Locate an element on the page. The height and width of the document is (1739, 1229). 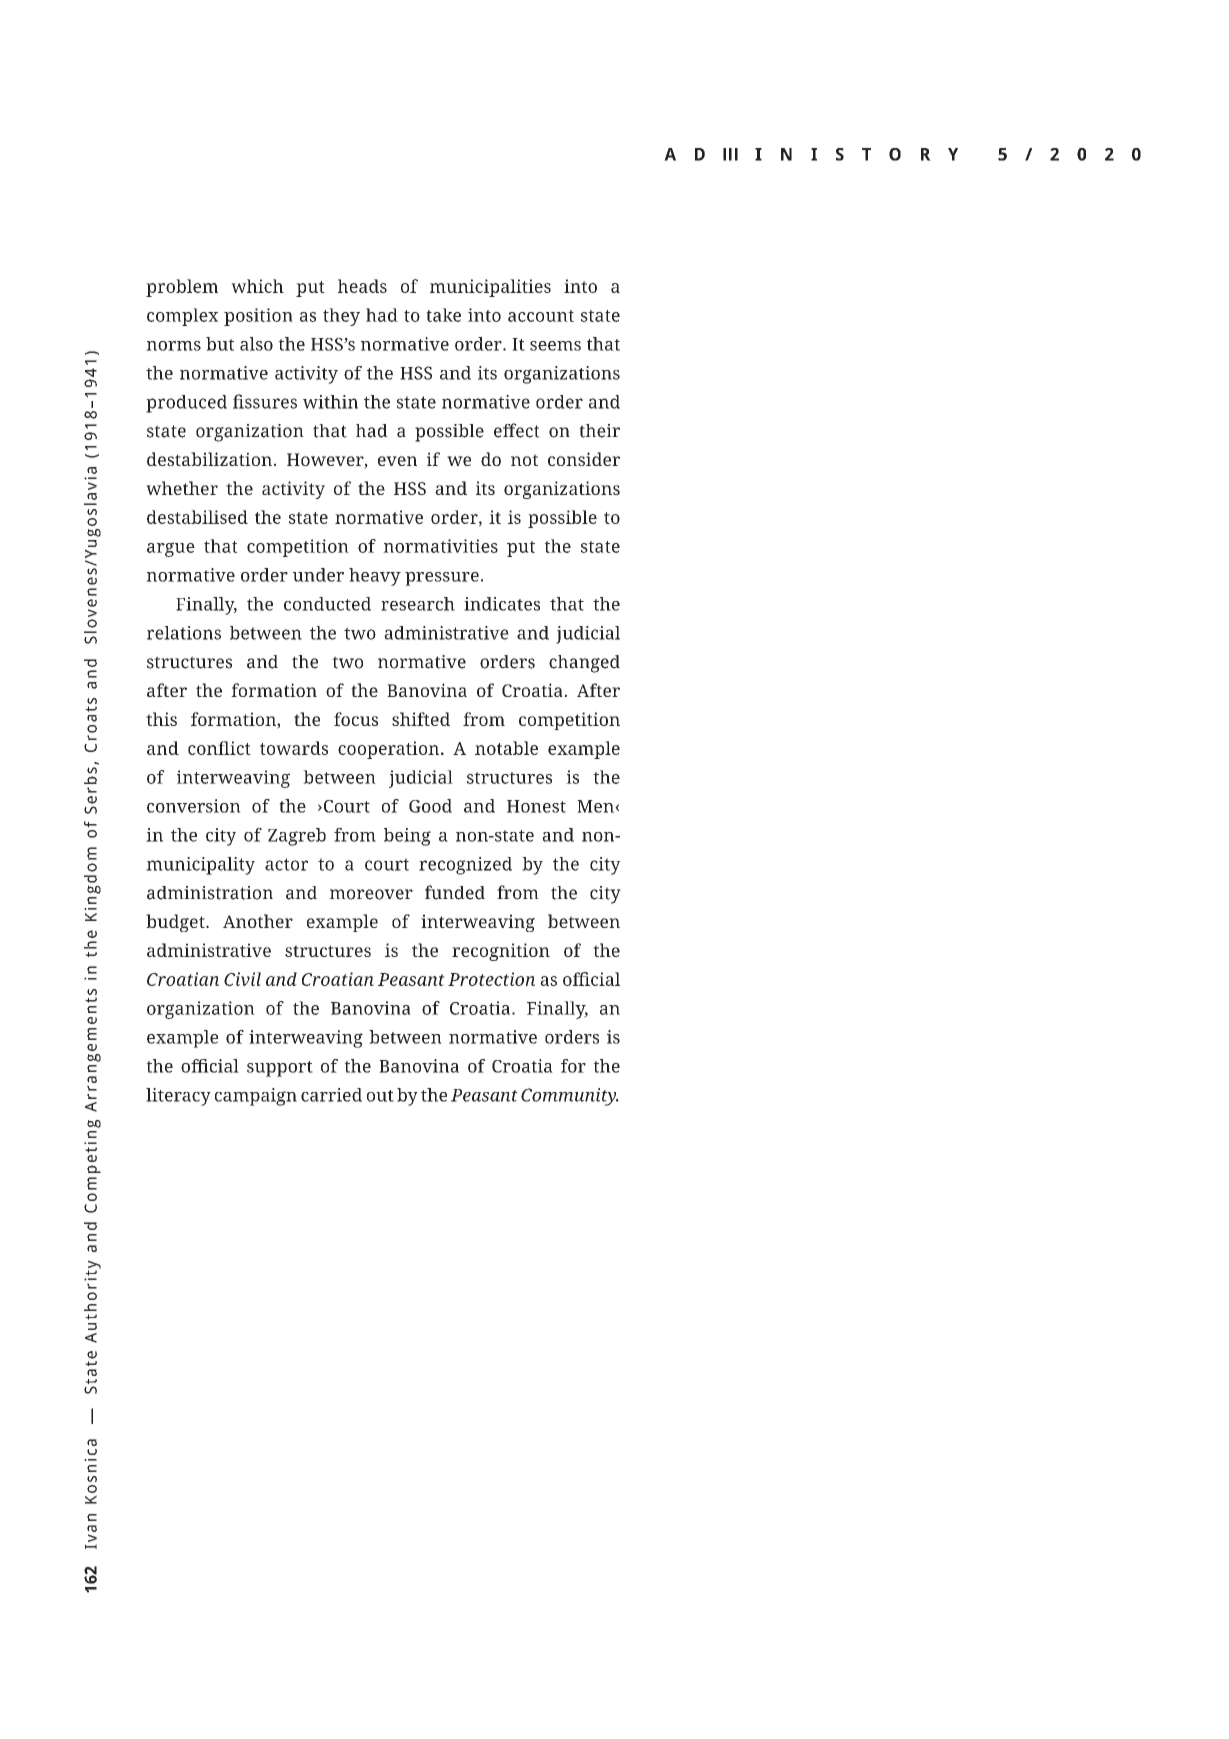
heads is located at coordinates (362, 286).
